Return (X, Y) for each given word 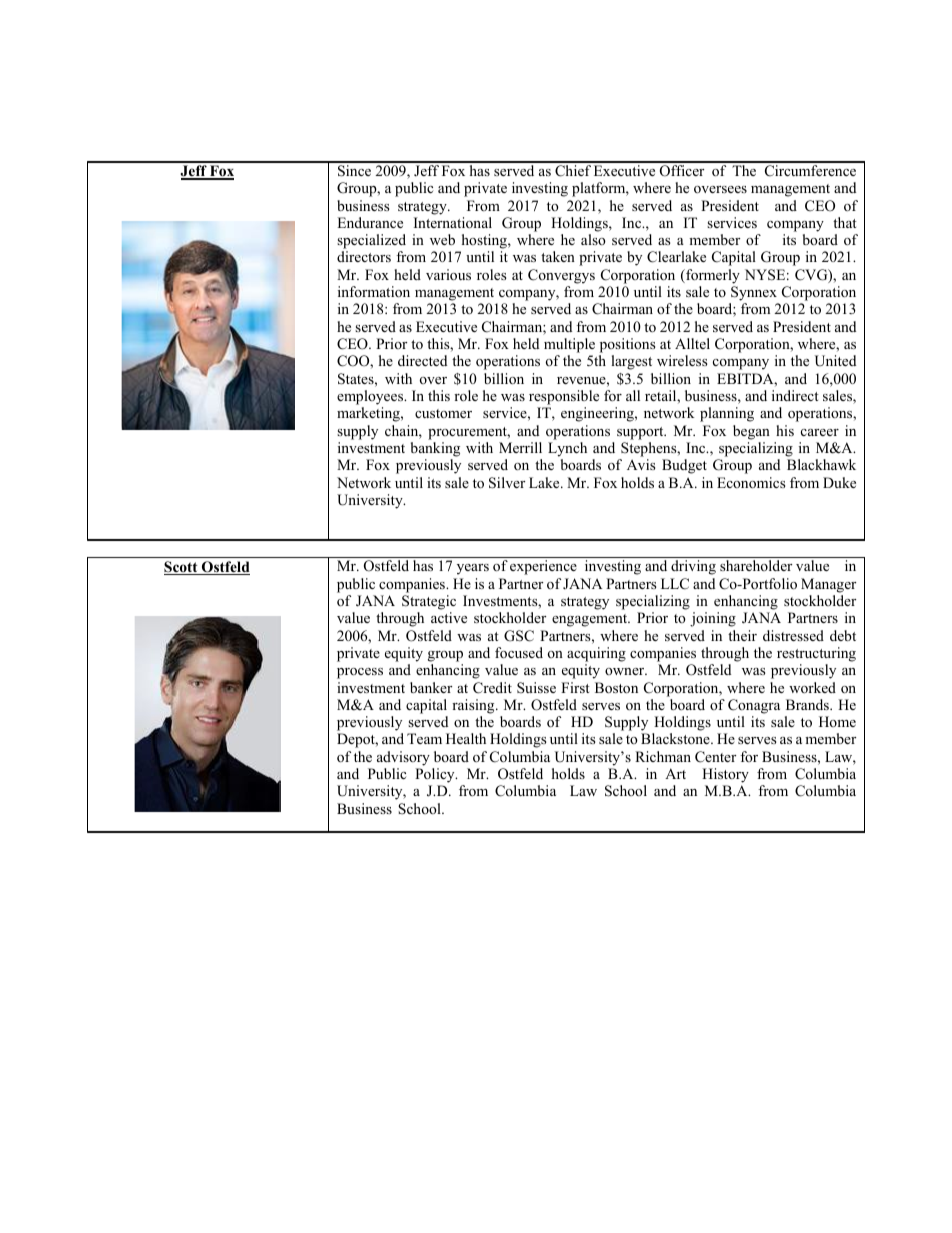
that (845, 222)
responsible (564, 397)
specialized (371, 241)
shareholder (756, 565)
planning (727, 414)
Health (466, 738)
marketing (369, 414)
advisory (403, 758)
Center (715, 757)
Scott (182, 568)
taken (558, 256)
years (473, 569)
